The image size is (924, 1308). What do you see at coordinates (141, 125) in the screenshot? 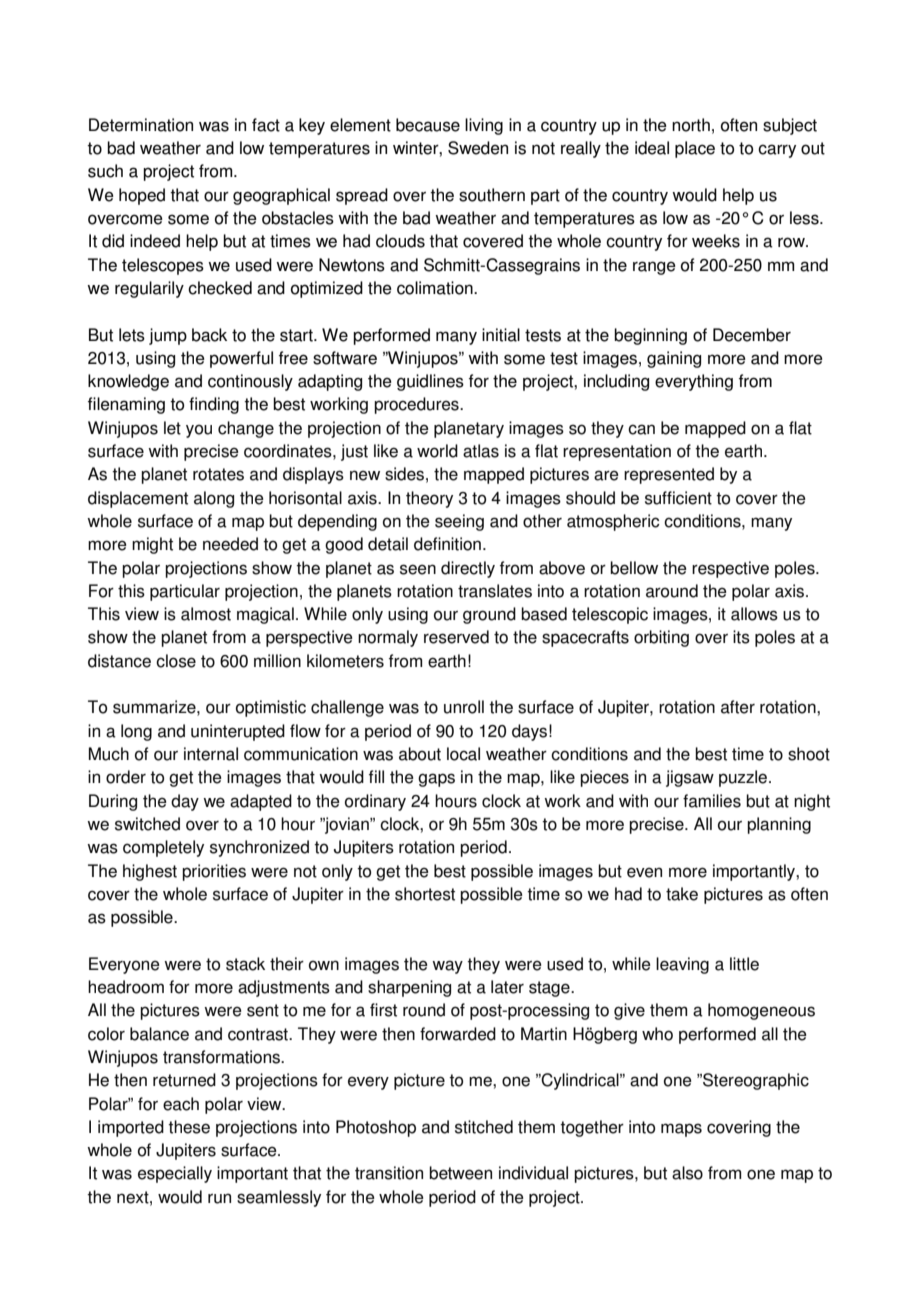
I see `Determination` at bounding box center [141, 125].
